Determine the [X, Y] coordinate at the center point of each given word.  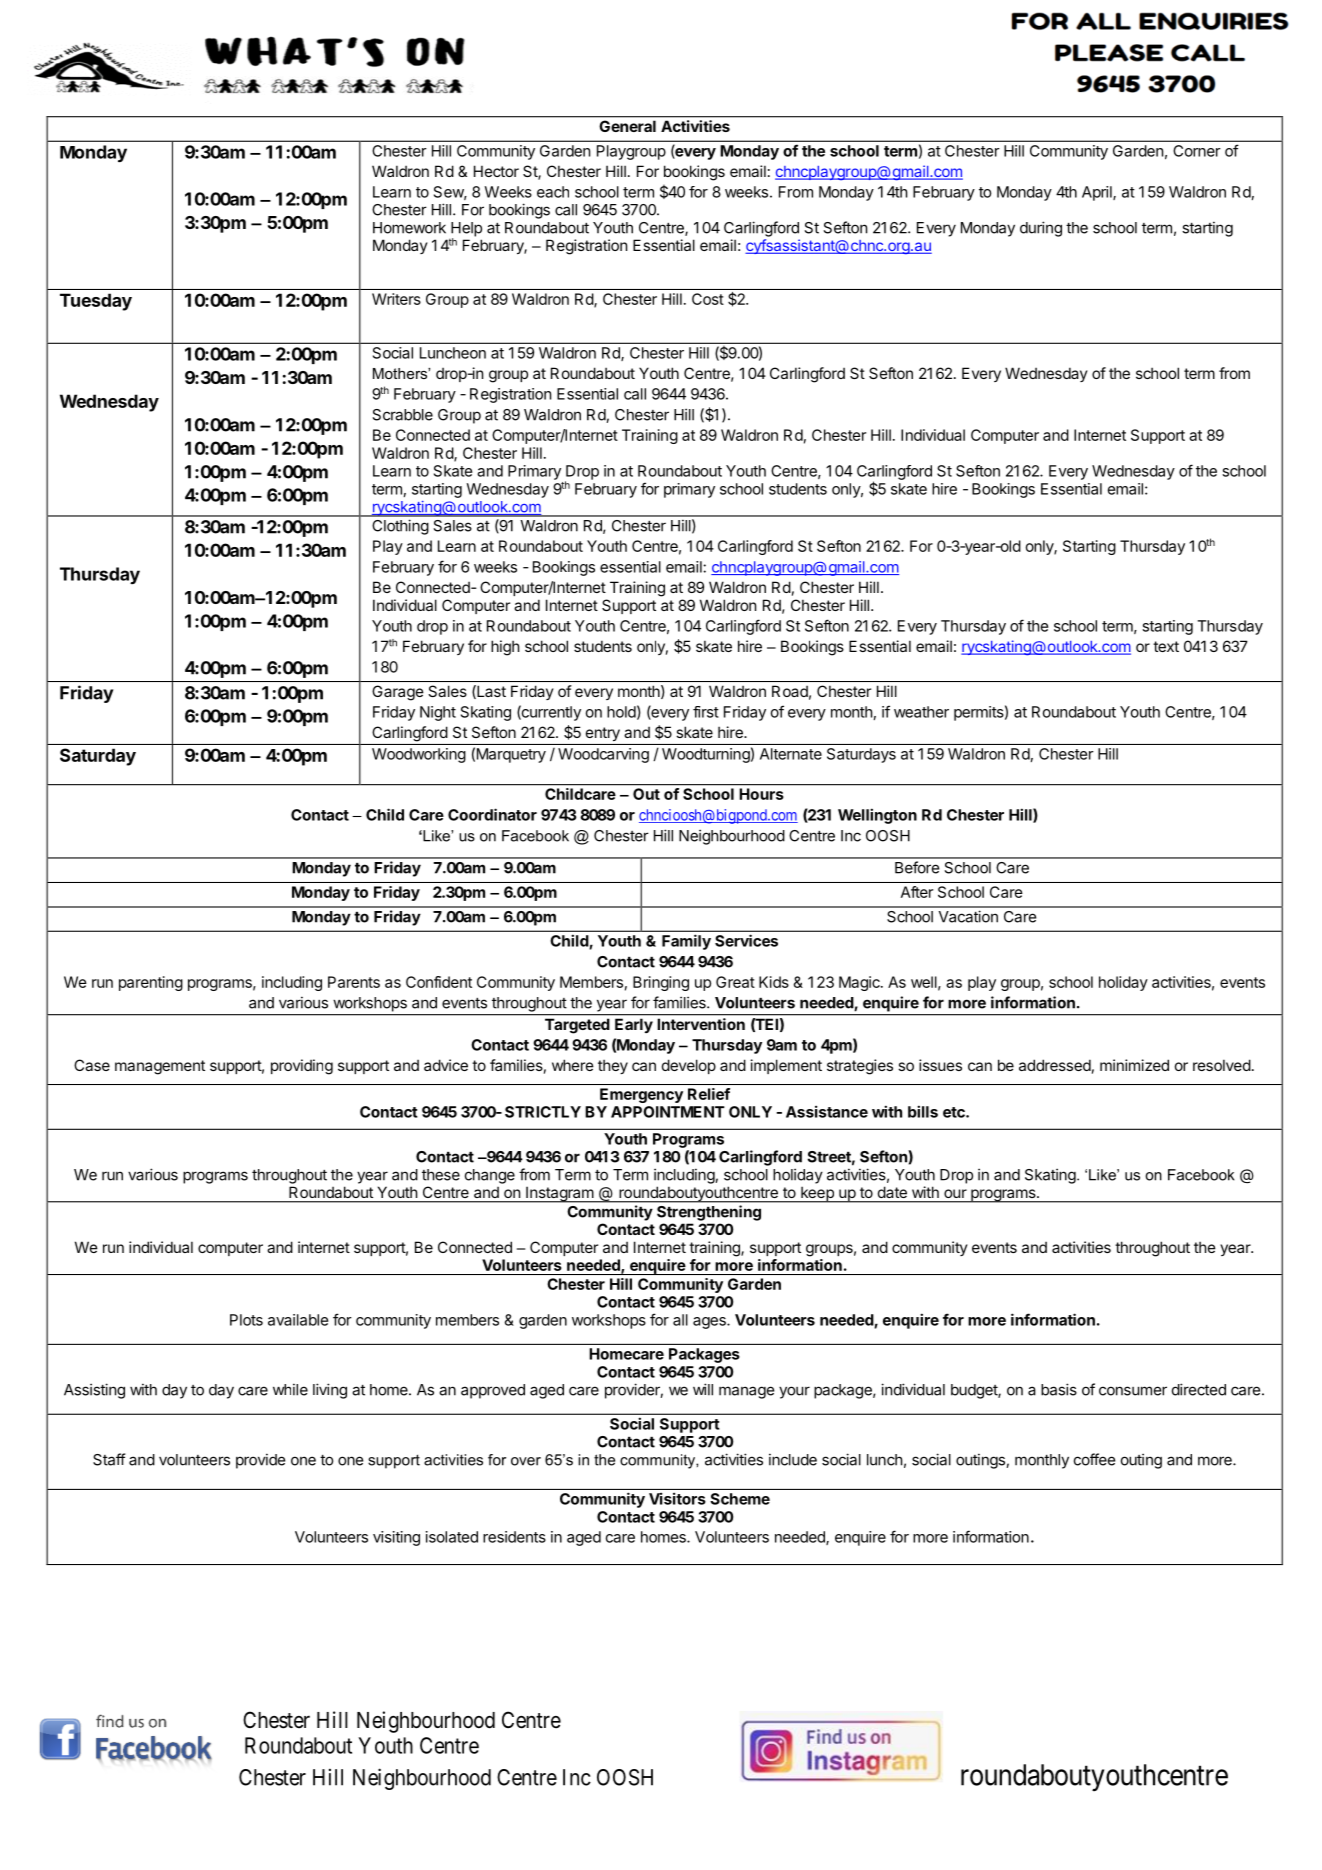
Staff [109, 1459]
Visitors [677, 1498]
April [1098, 193]
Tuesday [96, 302]
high [505, 648]
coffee [1094, 1459]
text [1166, 646]
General [628, 126]
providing [302, 1067]
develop [689, 1066]
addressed [1055, 1065]
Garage [397, 693]
